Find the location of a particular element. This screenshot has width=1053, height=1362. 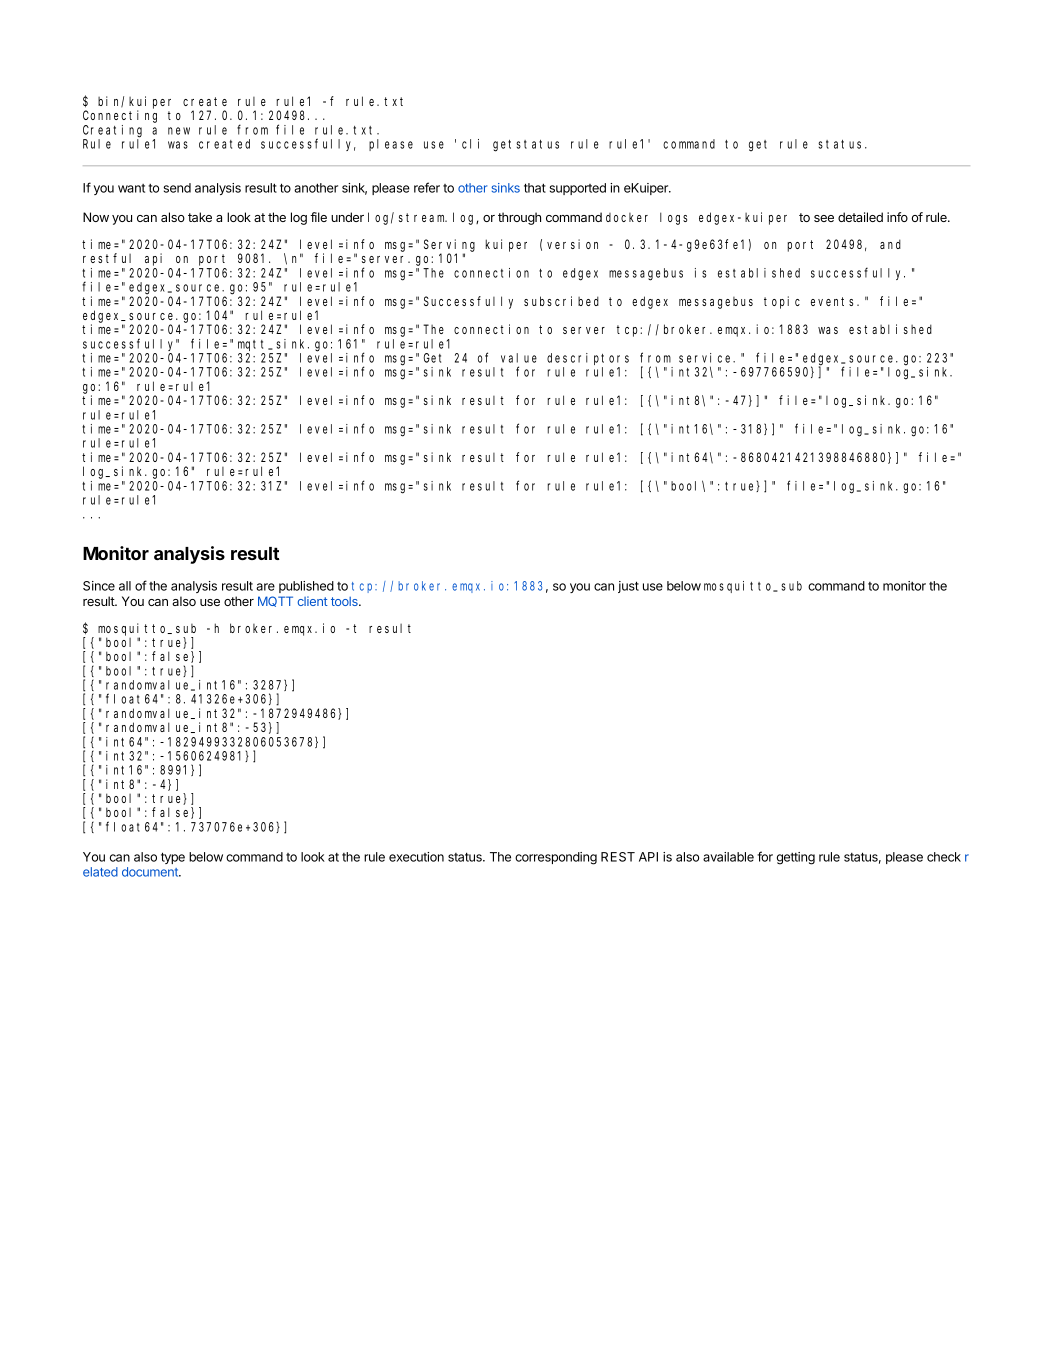

just is located at coordinates (628, 587).
